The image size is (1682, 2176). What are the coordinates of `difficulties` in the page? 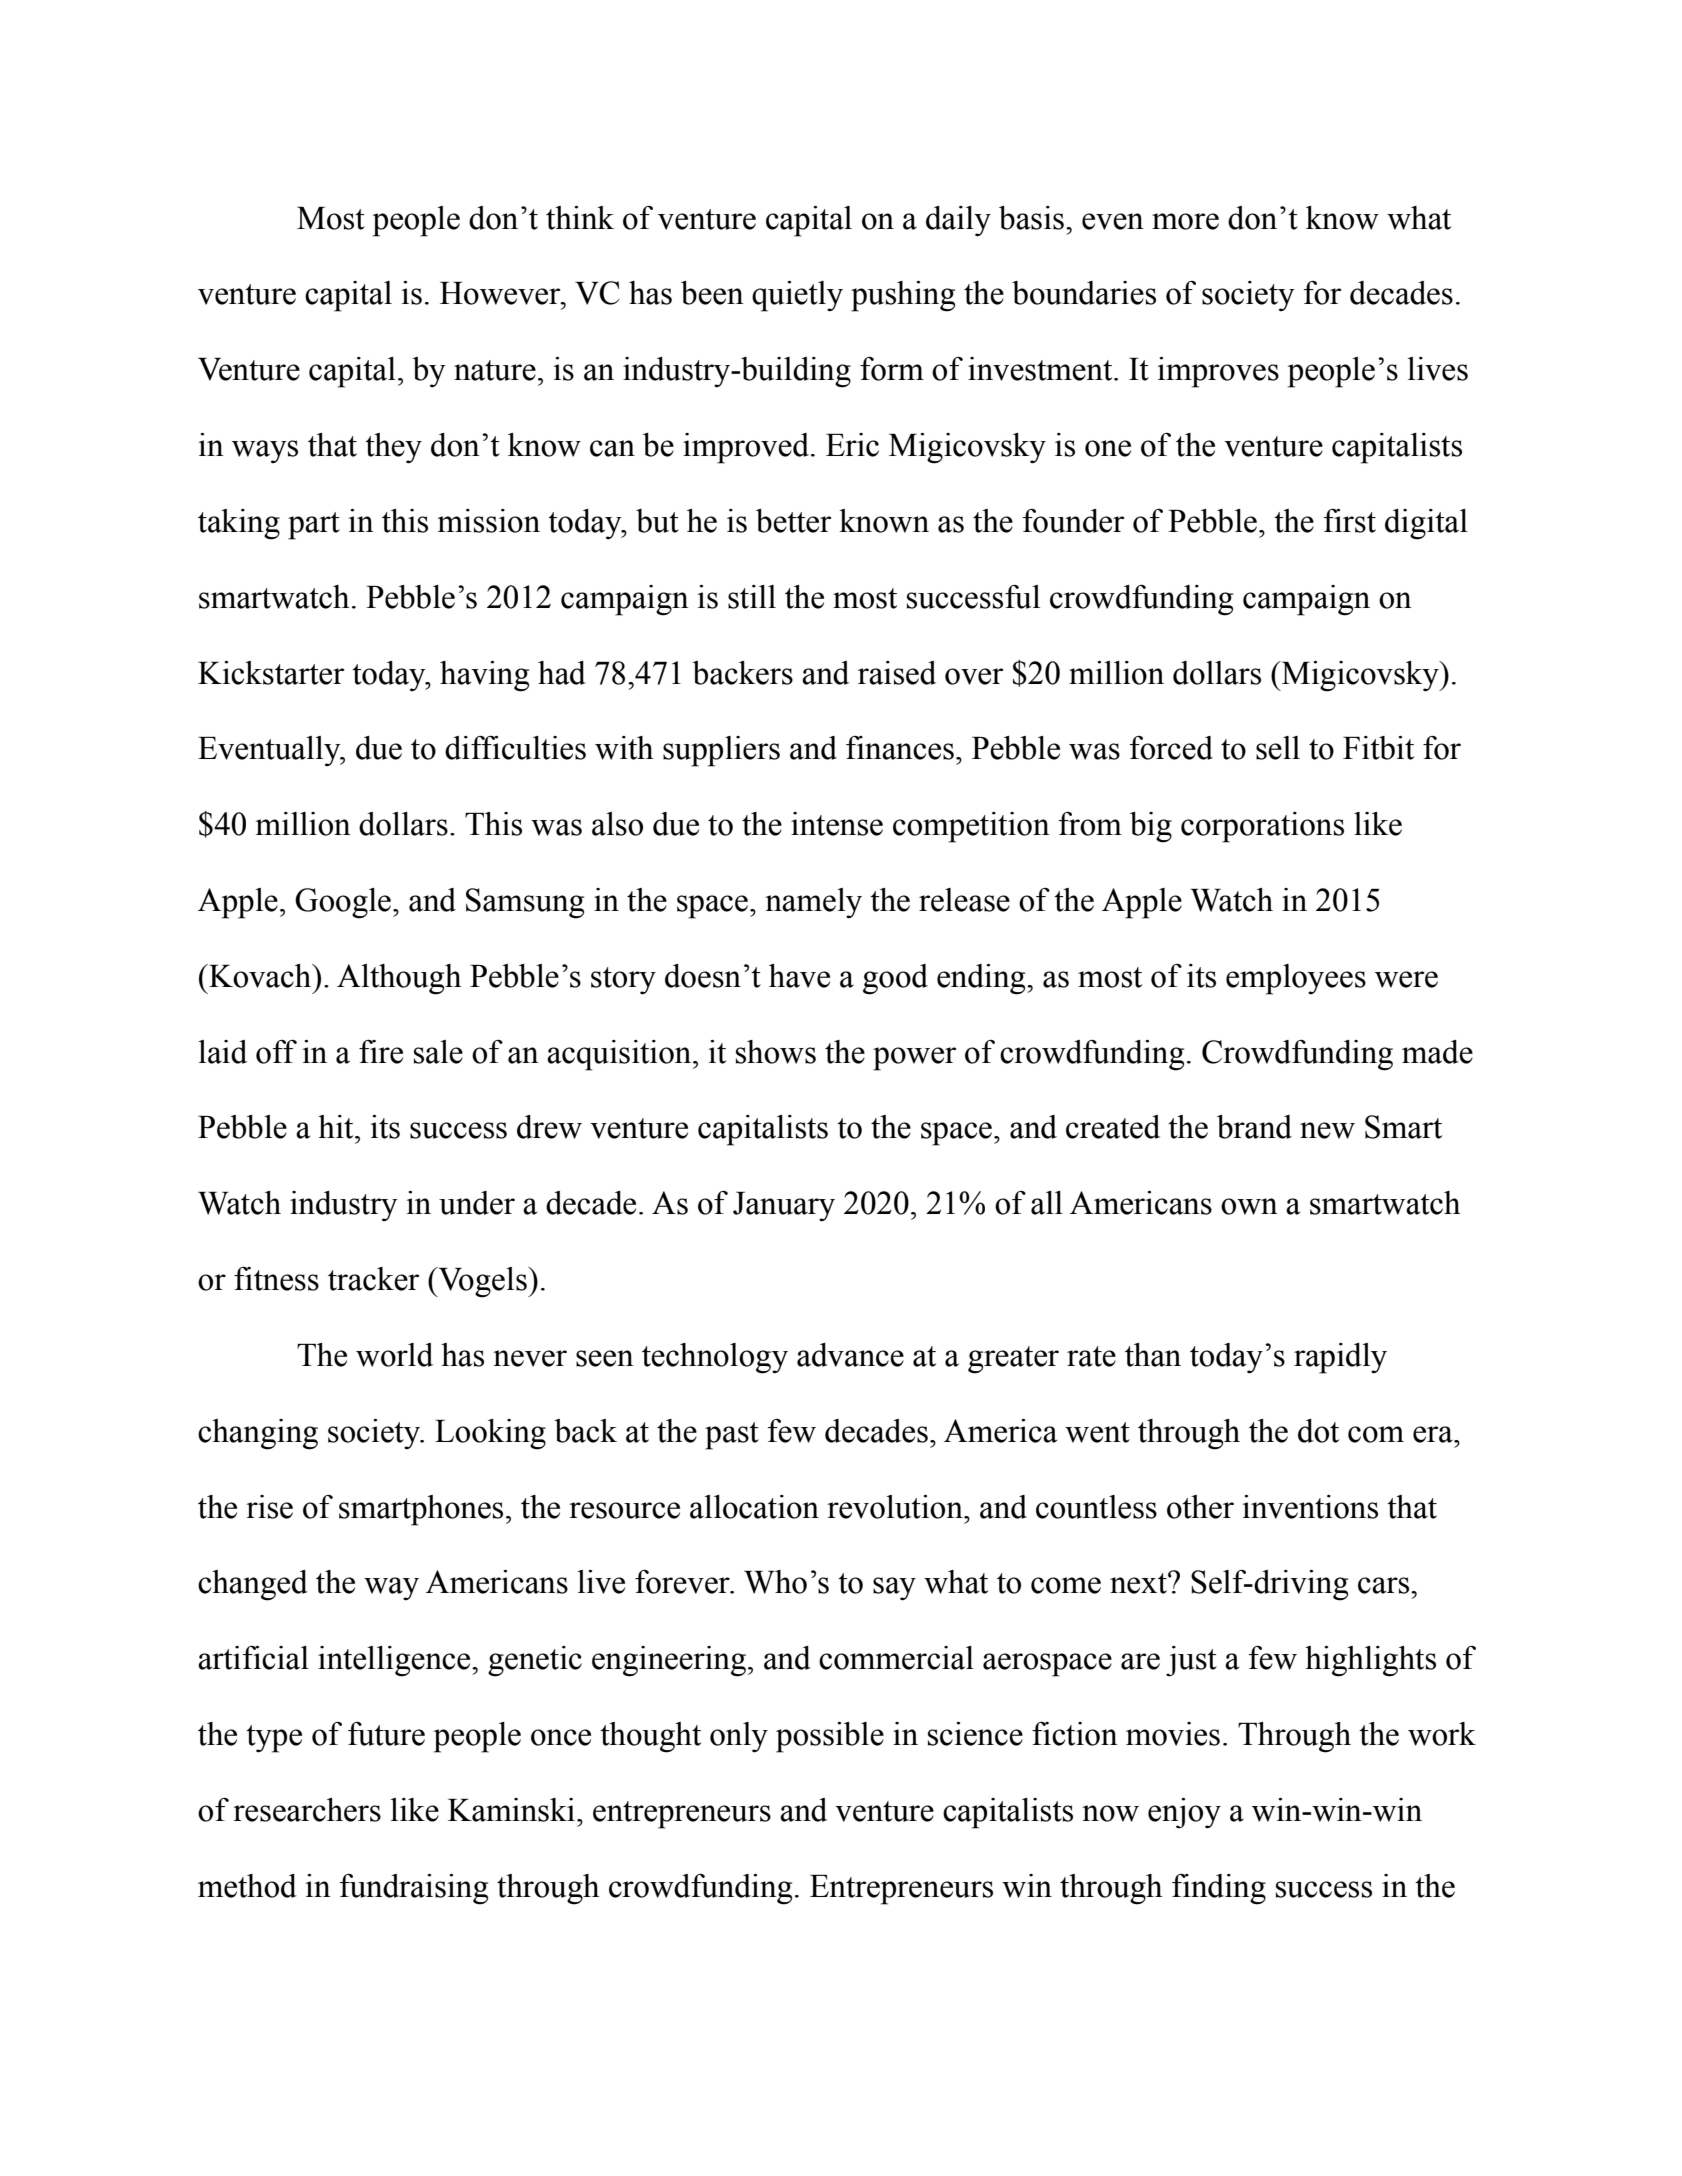 It's located at (515, 748).
